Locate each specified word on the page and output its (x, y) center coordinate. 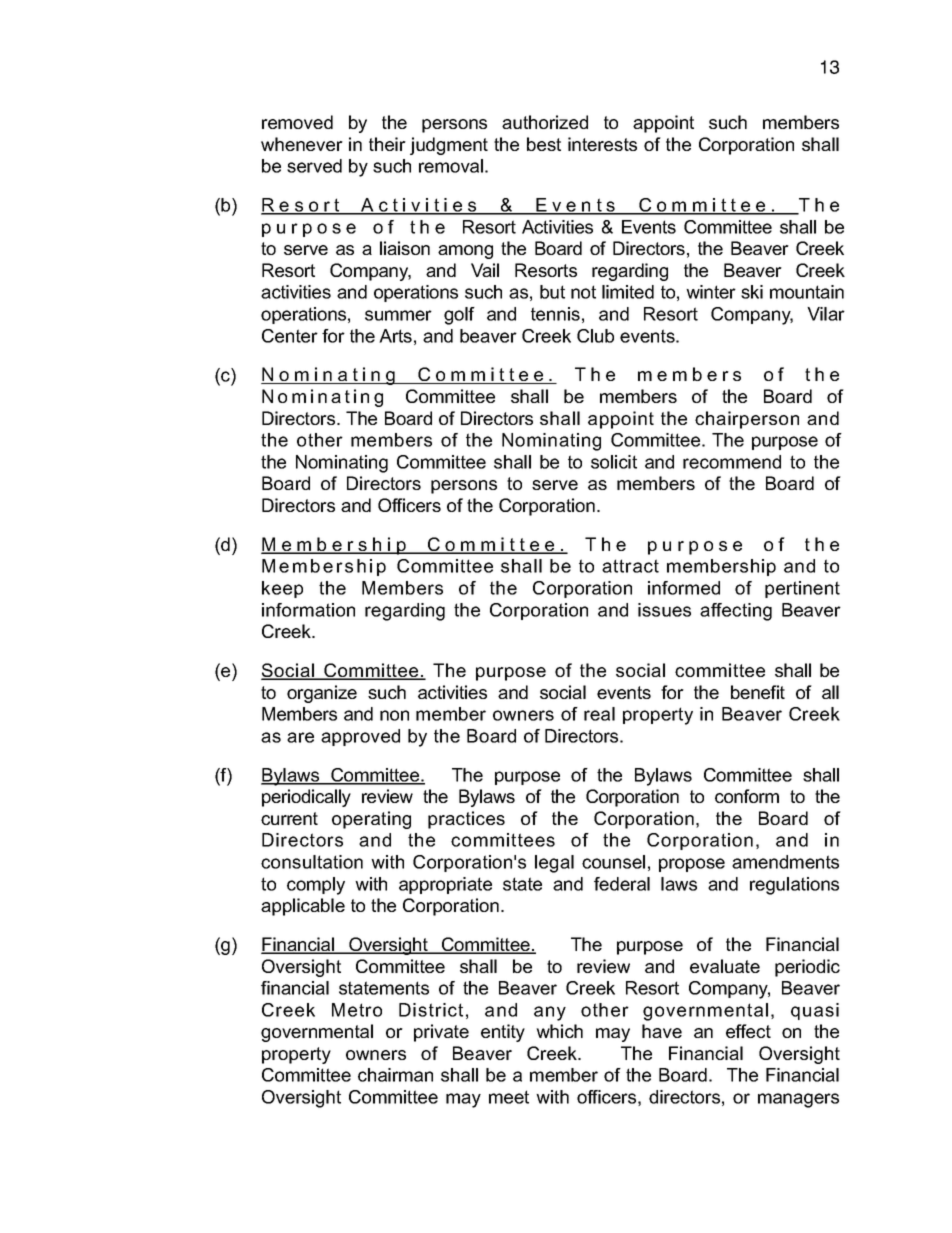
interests (602, 144)
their (387, 144)
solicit (614, 462)
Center (290, 336)
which (559, 1031)
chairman (395, 1075)
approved (360, 737)
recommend (732, 462)
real (599, 714)
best (544, 144)
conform (747, 796)
